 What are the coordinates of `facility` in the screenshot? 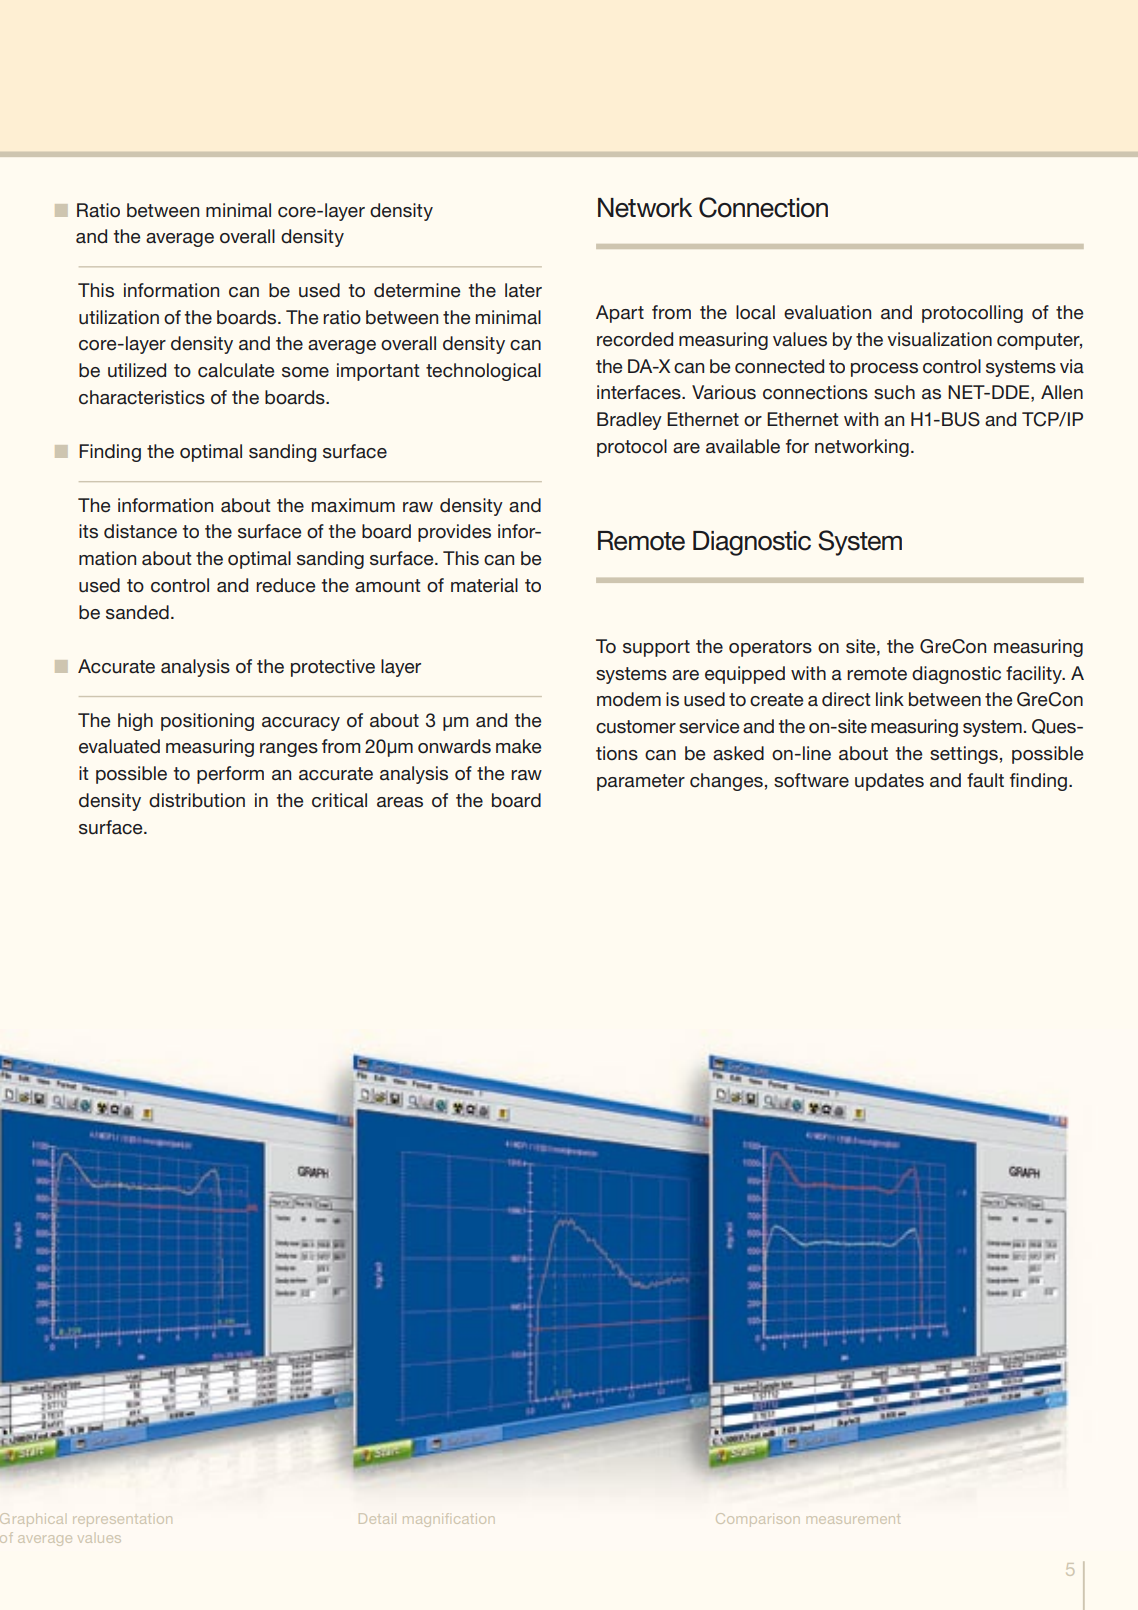 It's located at (1035, 675).
